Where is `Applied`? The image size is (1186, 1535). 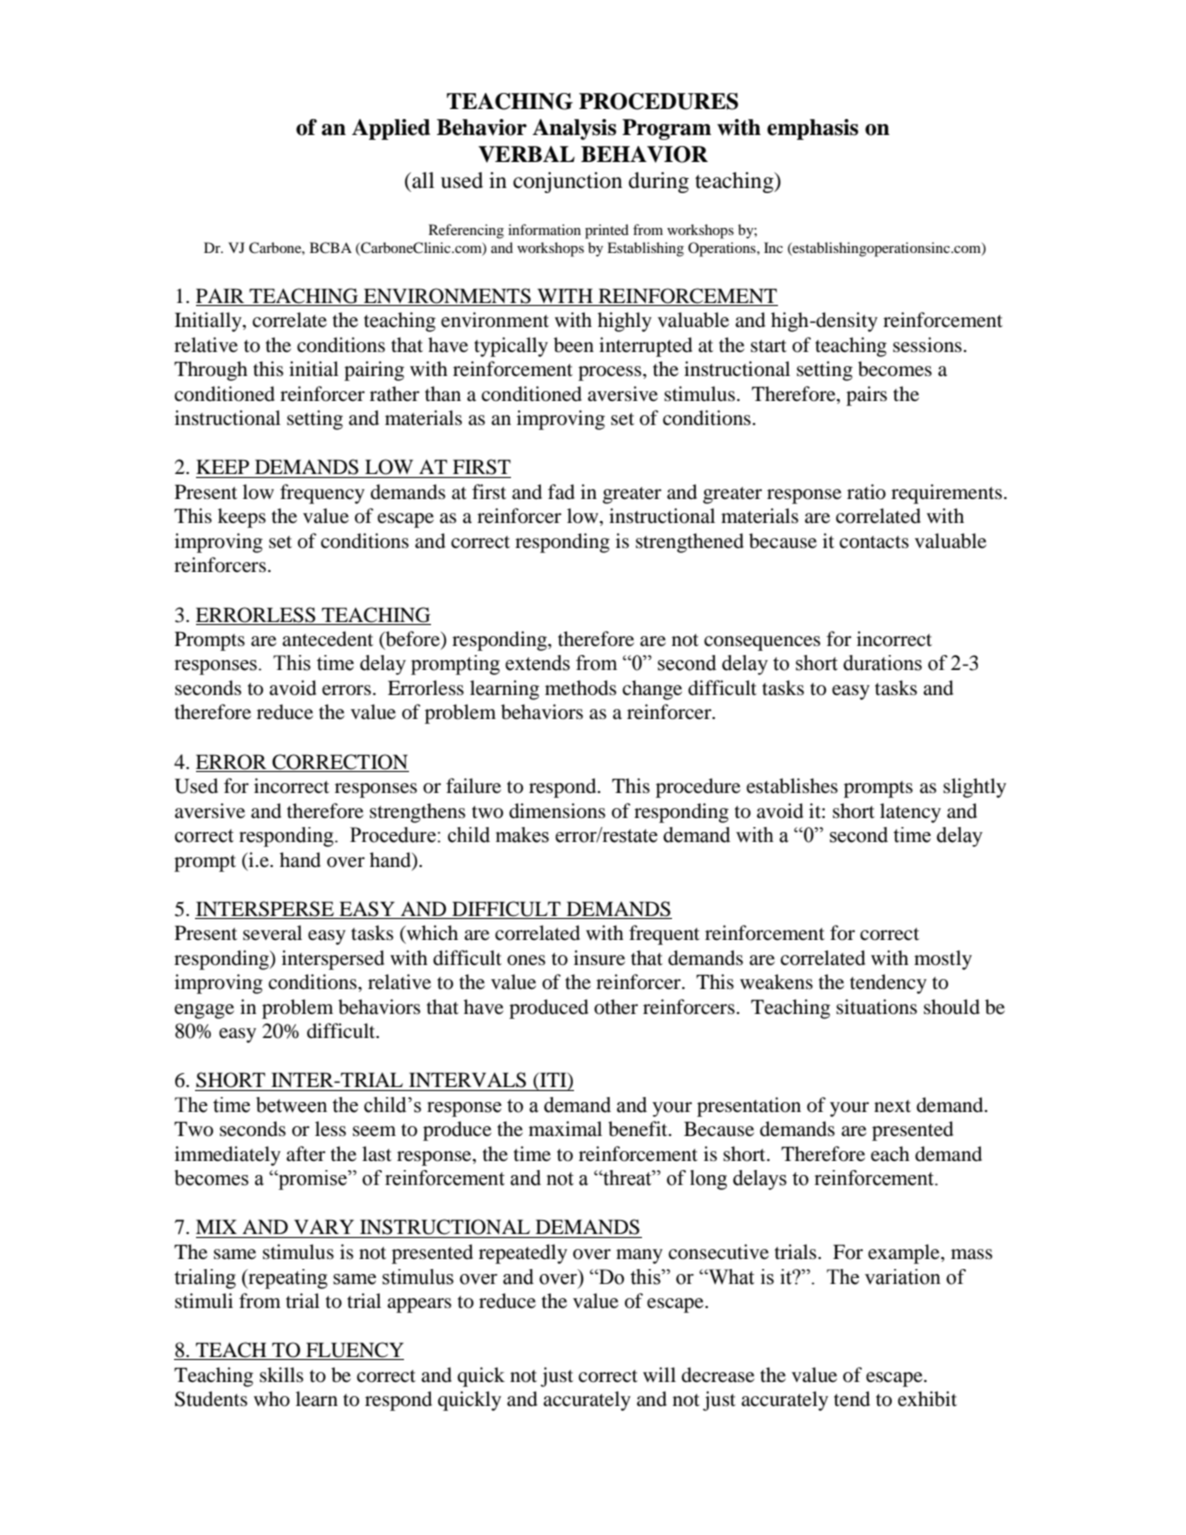
Applied is located at coordinates (391, 129).
